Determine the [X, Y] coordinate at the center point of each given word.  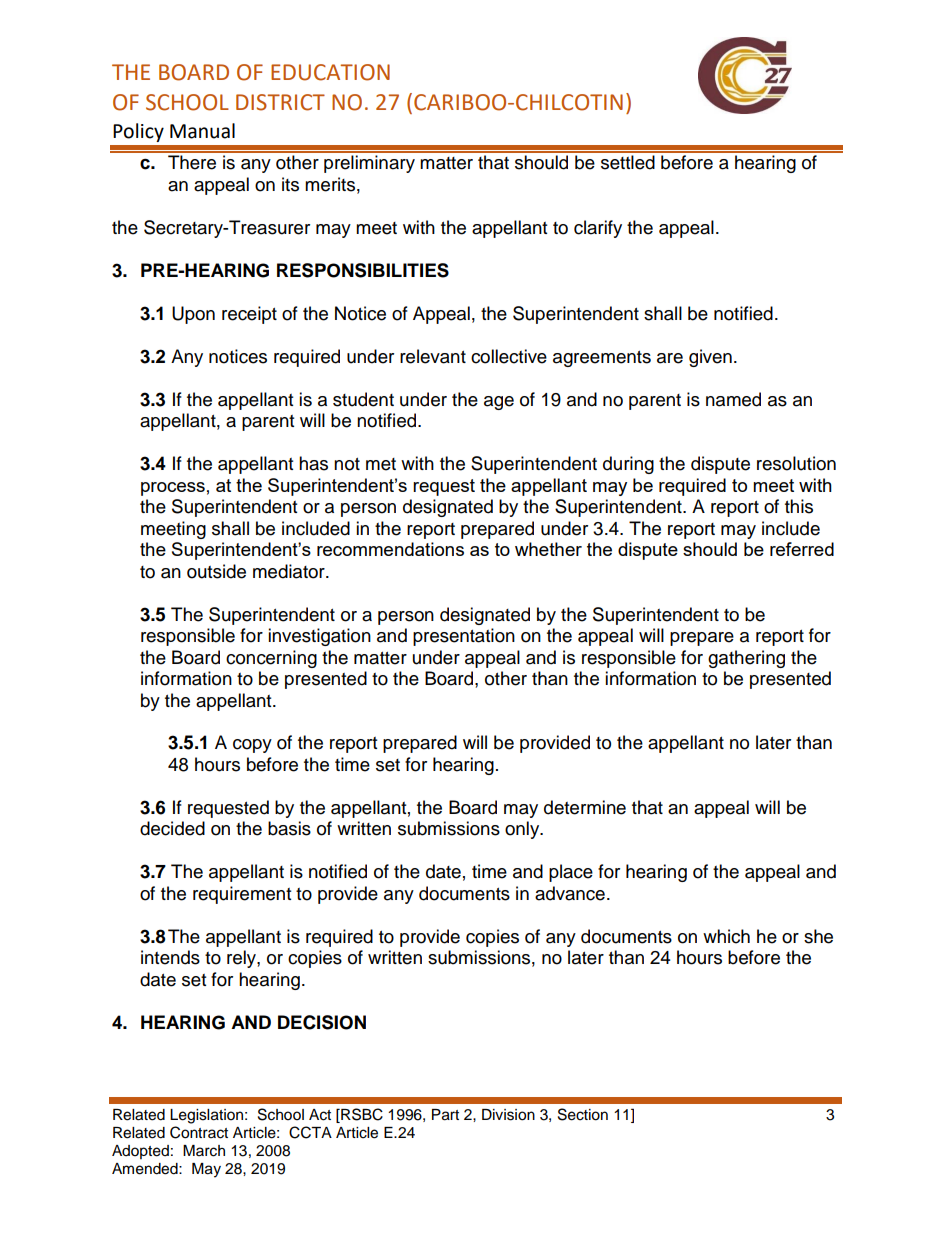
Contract [199, 1132]
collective [509, 356]
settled [628, 162]
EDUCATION [330, 72]
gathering [746, 659]
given [710, 358]
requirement [242, 895]
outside [216, 571]
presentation [464, 637]
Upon [193, 315]
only [523, 830]
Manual [202, 131]
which [726, 936]
